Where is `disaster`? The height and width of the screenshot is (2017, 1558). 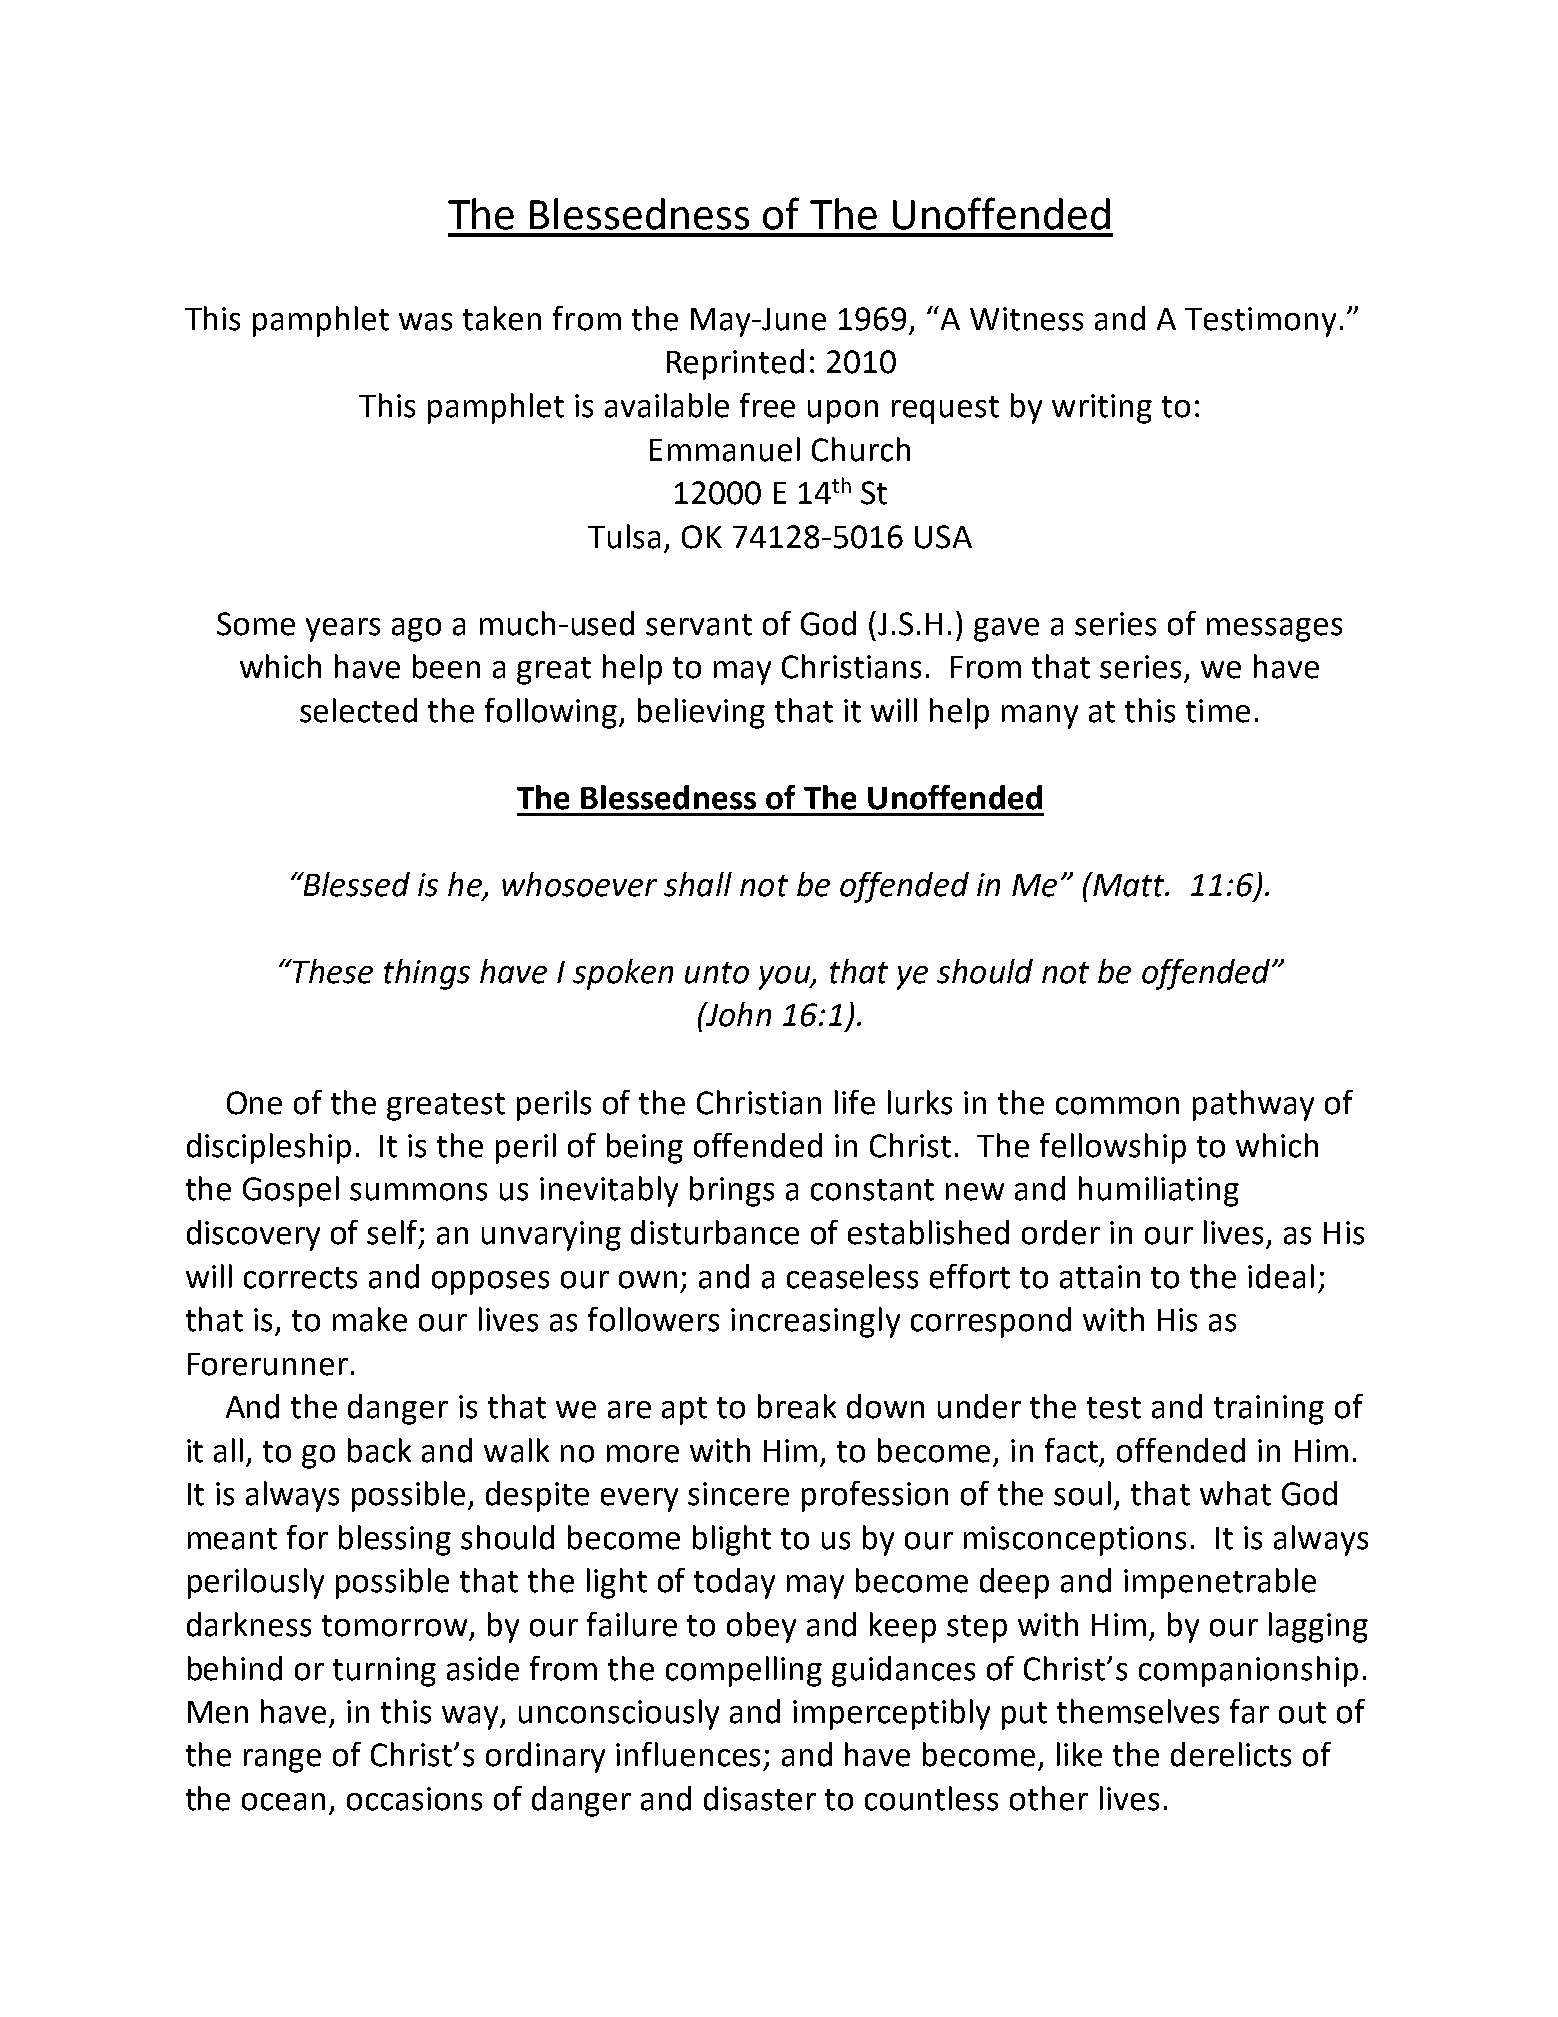 disaster is located at coordinates (760, 1798).
